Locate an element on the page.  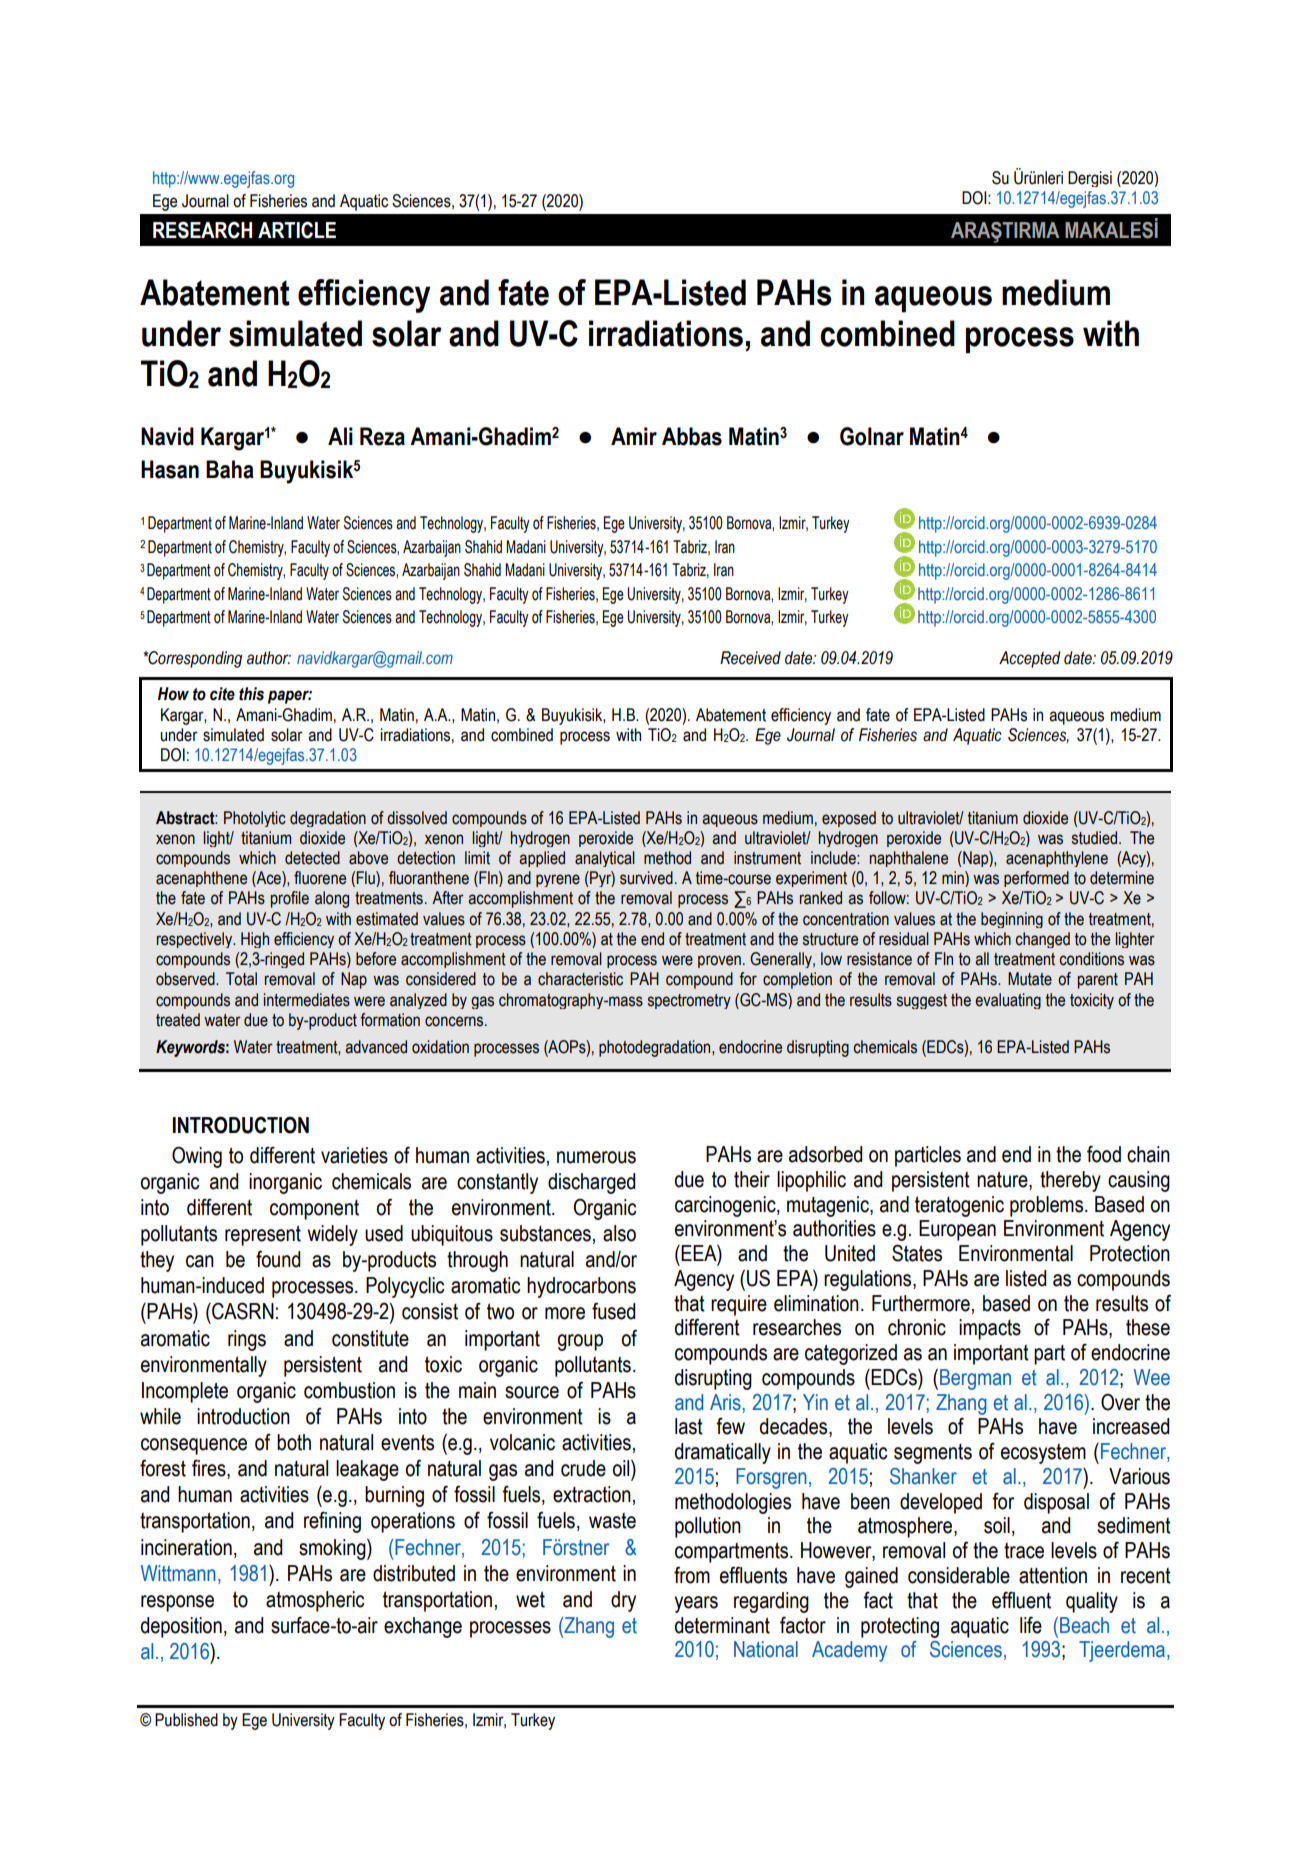
Baha is located at coordinates (230, 469).
